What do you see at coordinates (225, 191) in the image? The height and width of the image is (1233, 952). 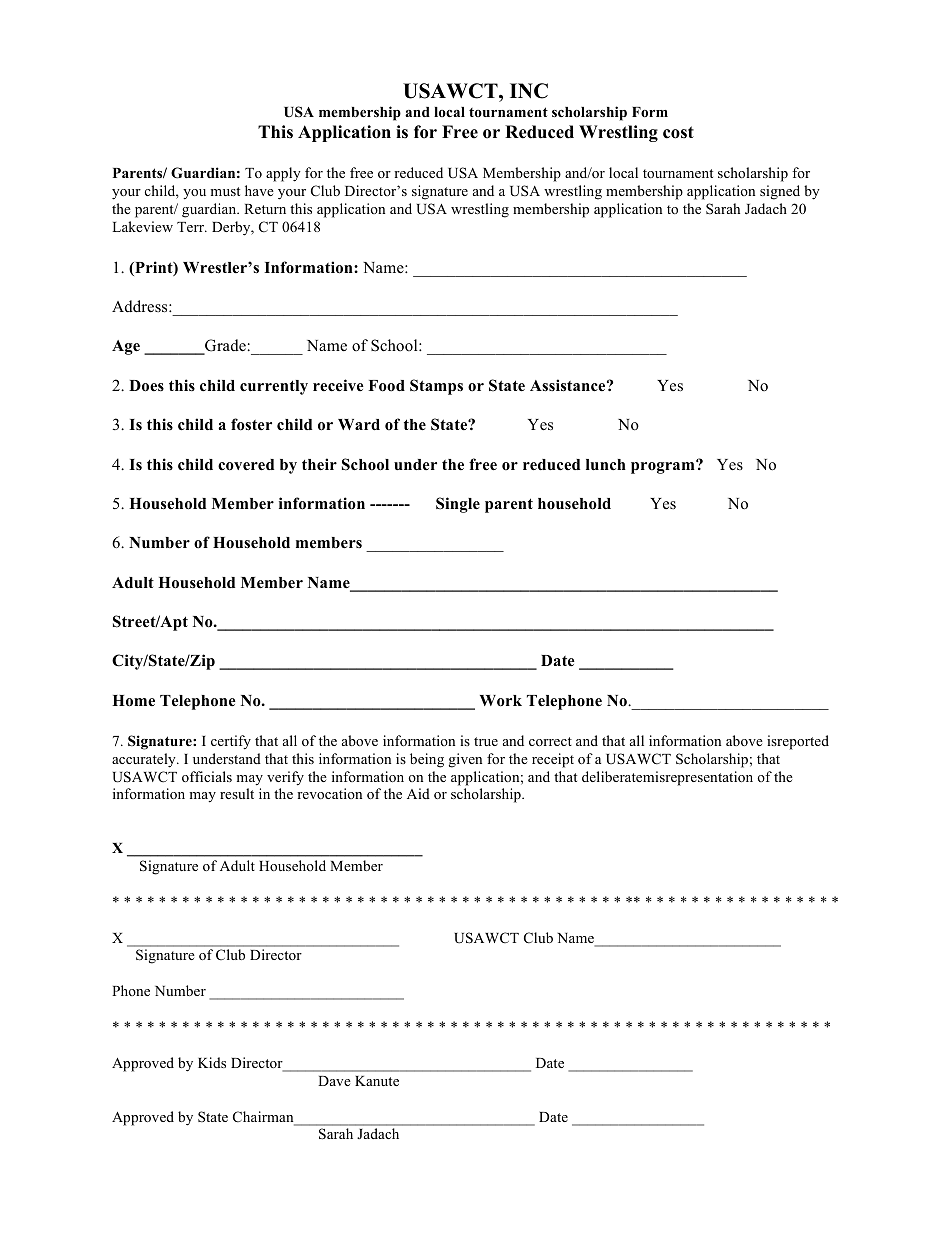 I see `must` at bounding box center [225, 191].
